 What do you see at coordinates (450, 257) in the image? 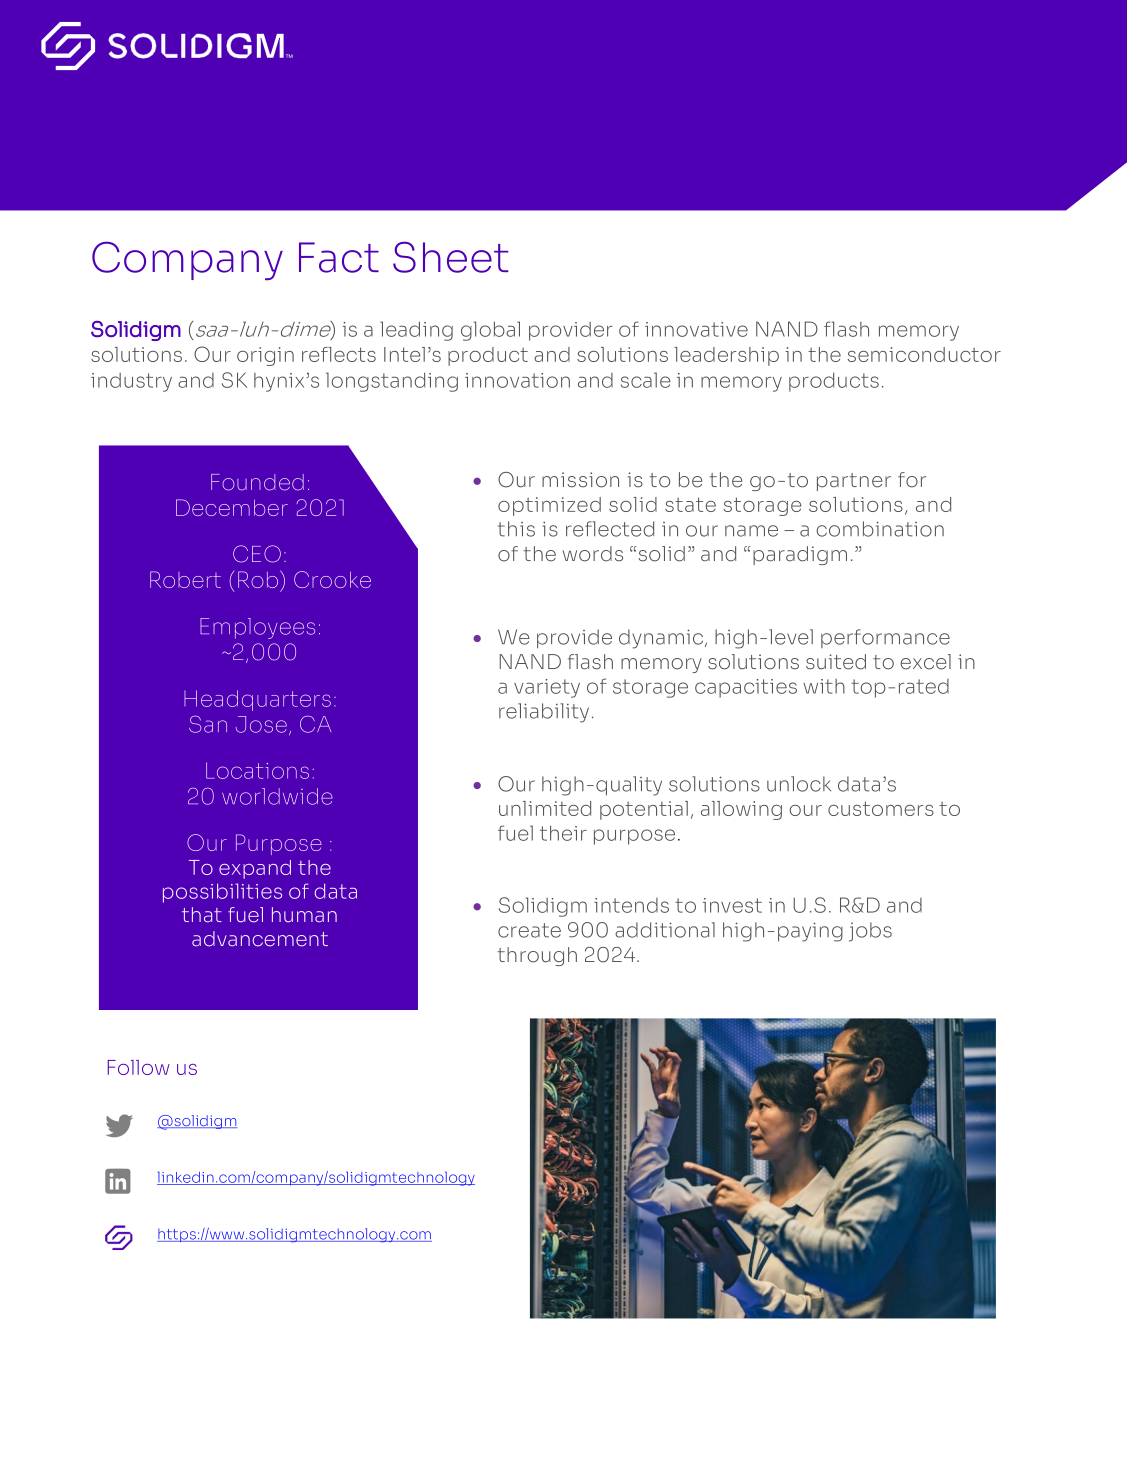
I see `Sheet` at bounding box center [450, 257].
